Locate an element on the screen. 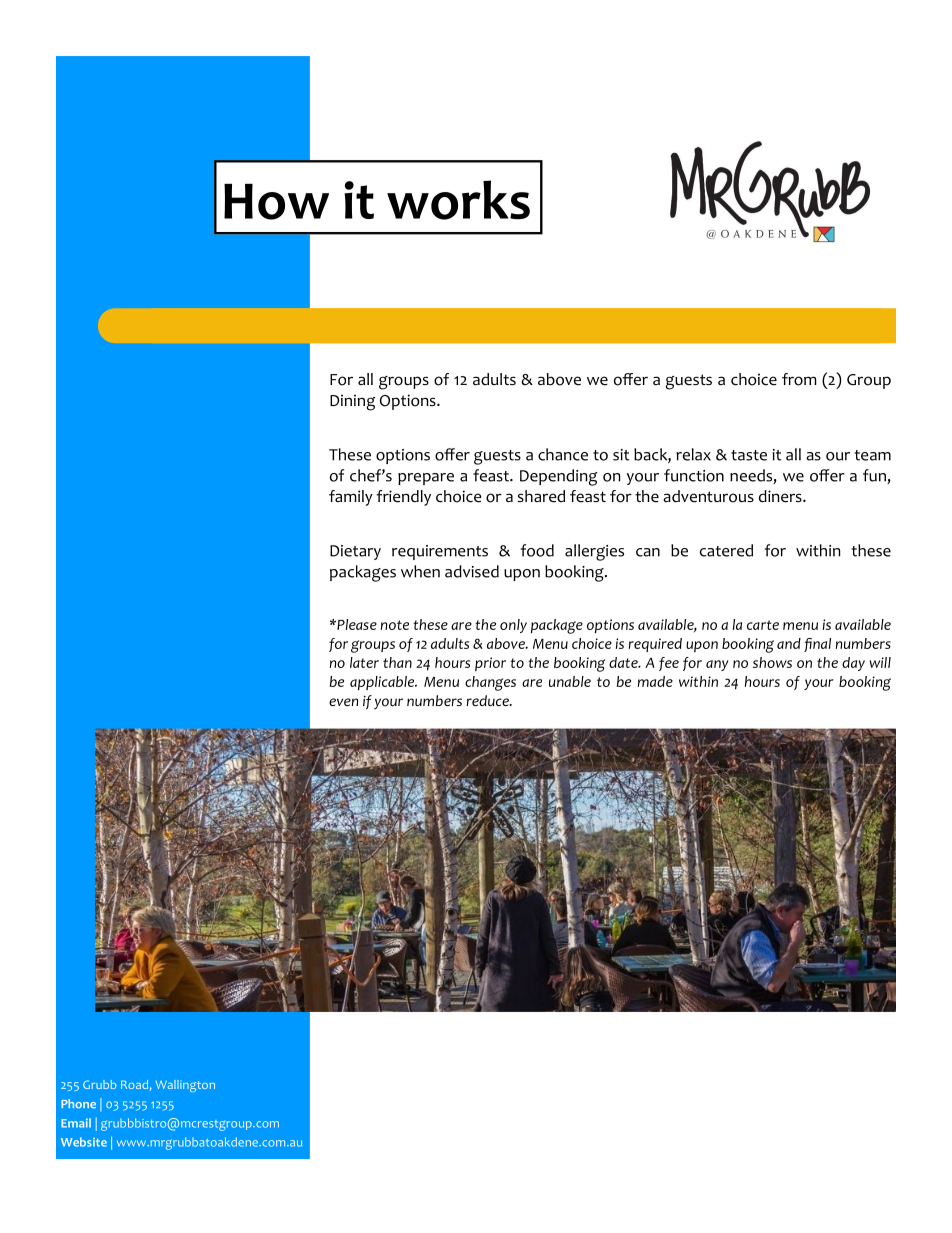 The height and width of the screenshot is (1233, 952). works is located at coordinates (458, 200).
